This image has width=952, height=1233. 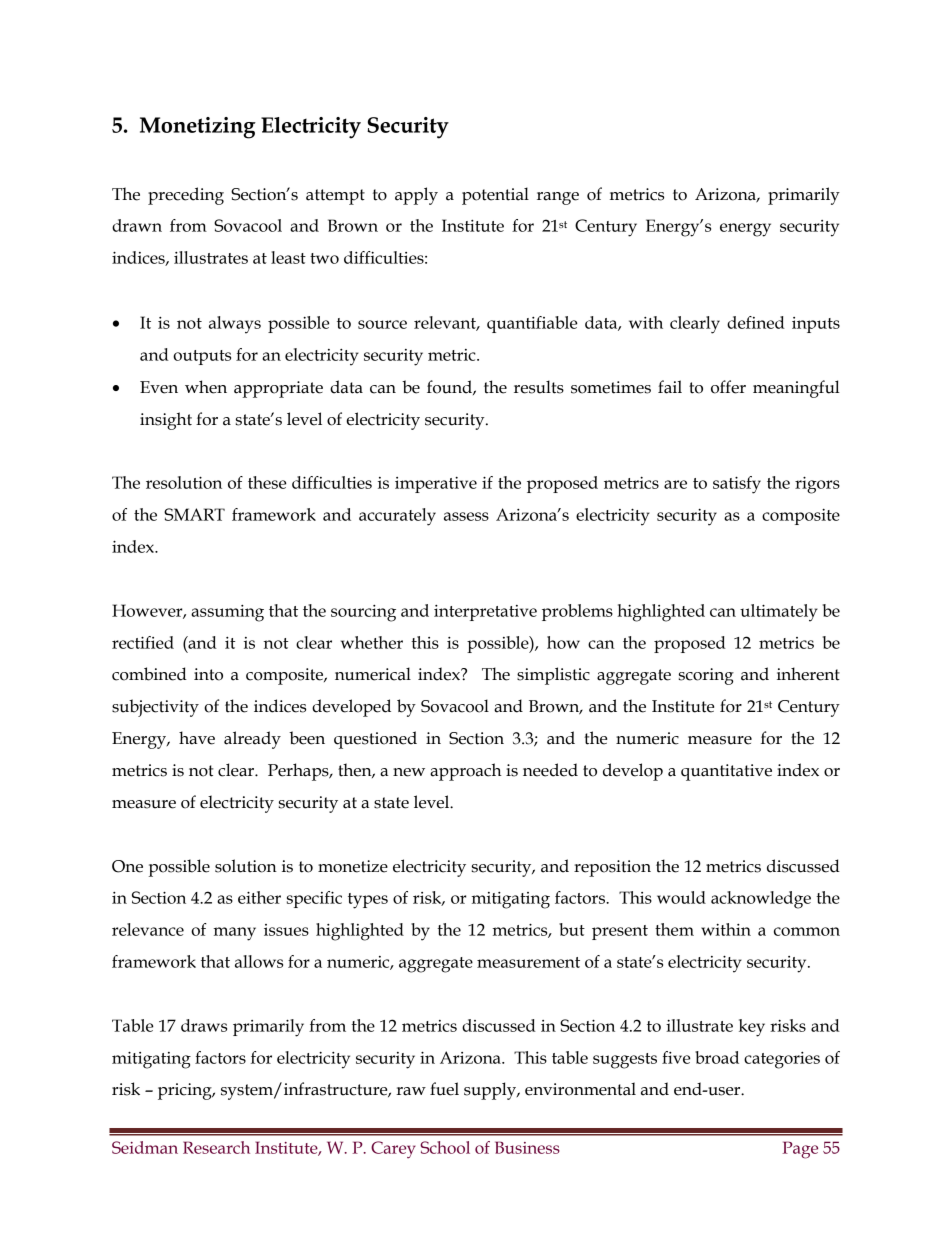 What do you see at coordinates (466, 772) in the image?
I see `approach` at bounding box center [466, 772].
